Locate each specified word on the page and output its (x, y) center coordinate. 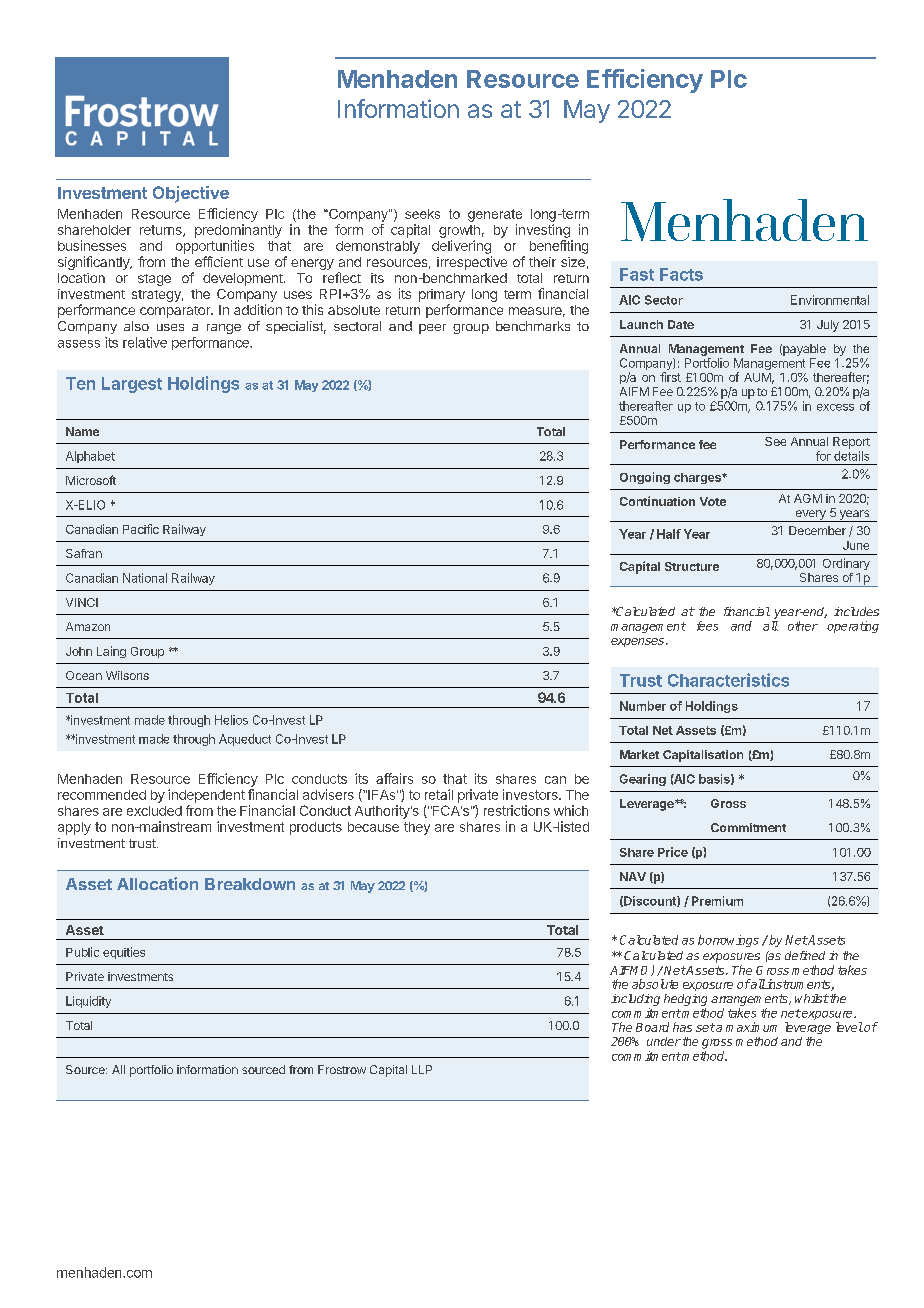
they (417, 828)
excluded (154, 811)
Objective (191, 194)
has (682, 1027)
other (803, 626)
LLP (422, 1069)
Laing (111, 652)
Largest (132, 385)
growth (459, 231)
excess (835, 407)
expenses (639, 642)
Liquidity (88, 1002)
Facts (681, 274)
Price (673, 852)
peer (432, 329)
